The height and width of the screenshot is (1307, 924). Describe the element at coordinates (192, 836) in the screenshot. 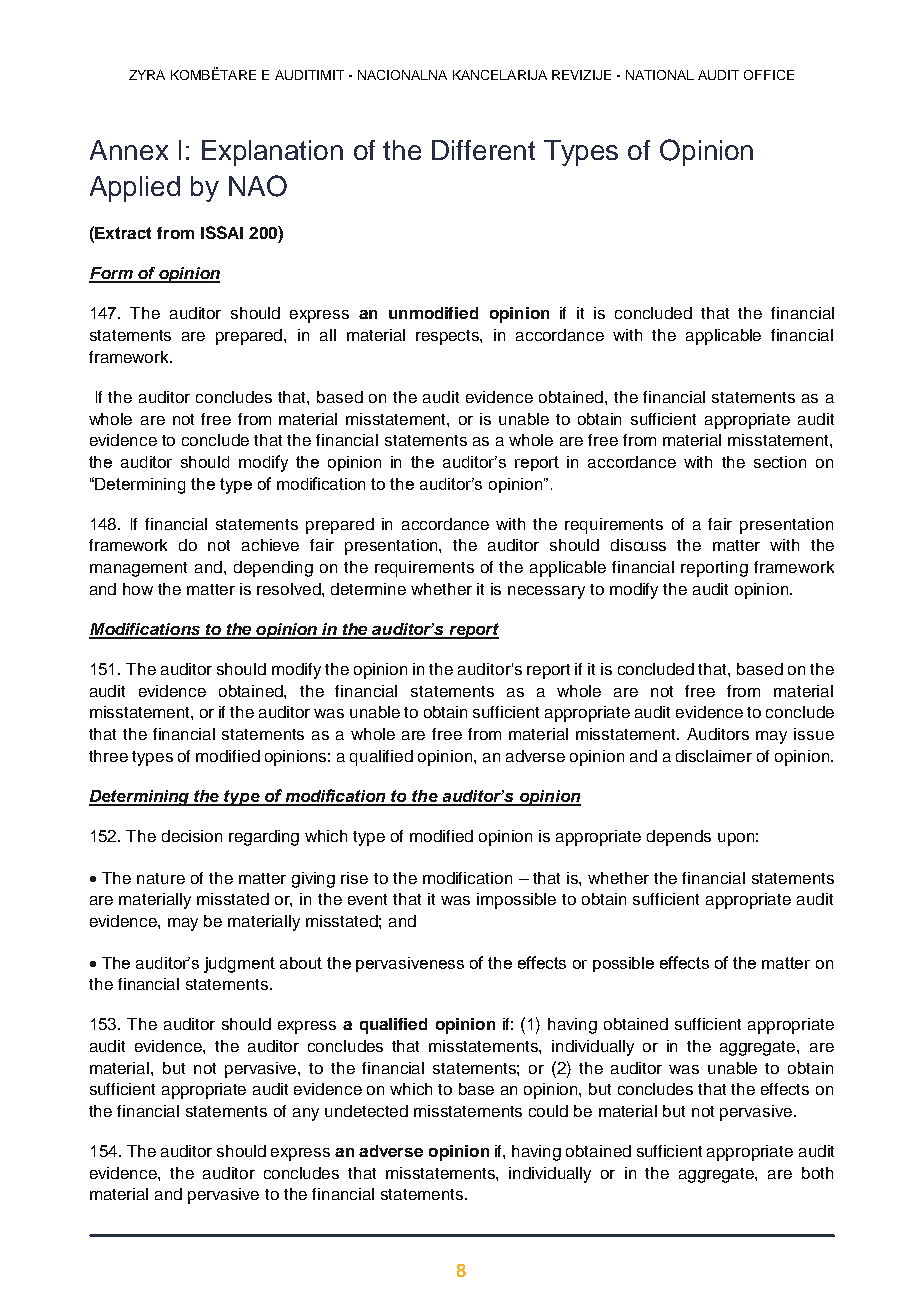

I see `decision` at that location.
